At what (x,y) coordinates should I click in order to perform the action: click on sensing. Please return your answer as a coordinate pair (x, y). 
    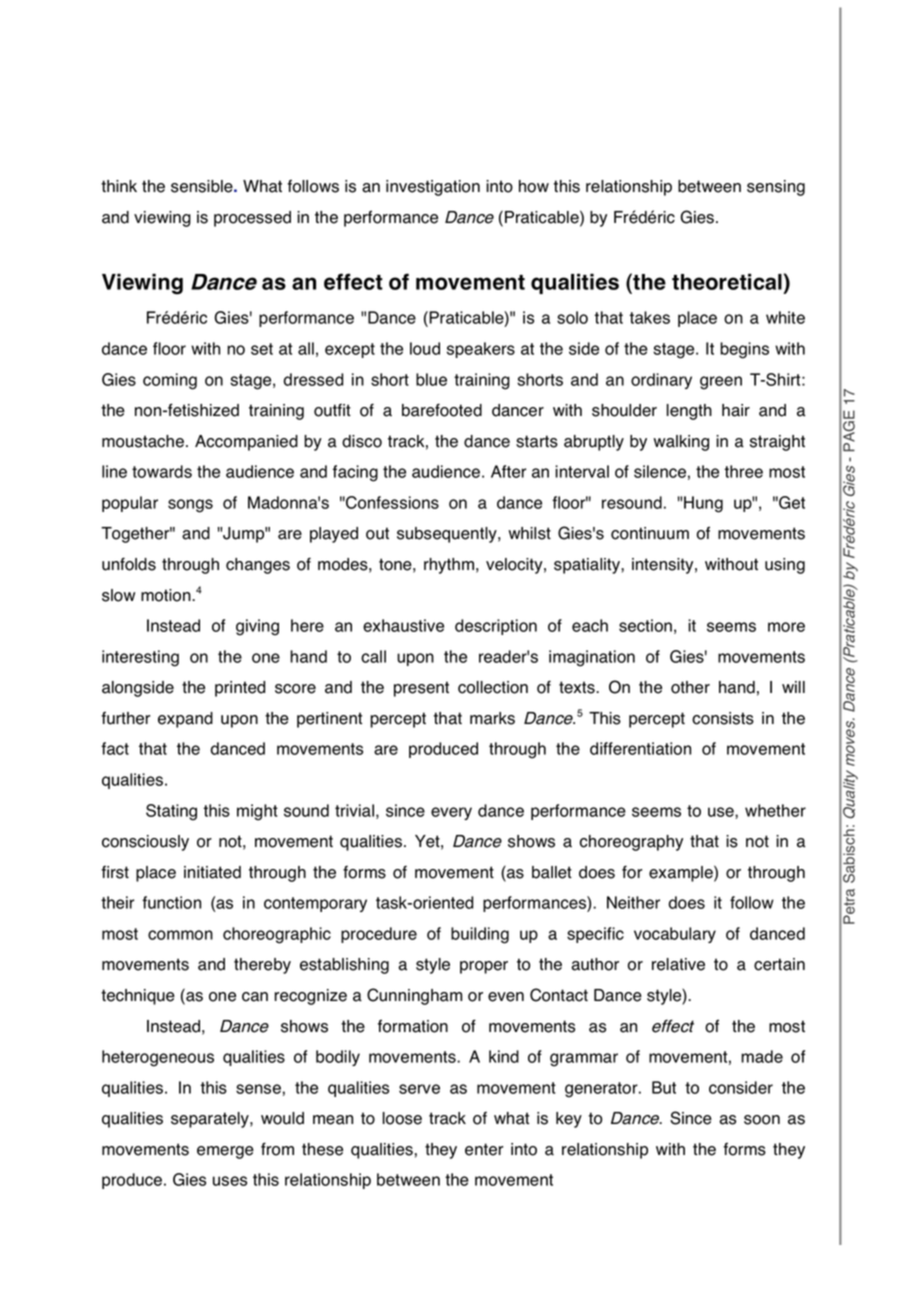
    Looking at the image, I should click on (776, 188).
